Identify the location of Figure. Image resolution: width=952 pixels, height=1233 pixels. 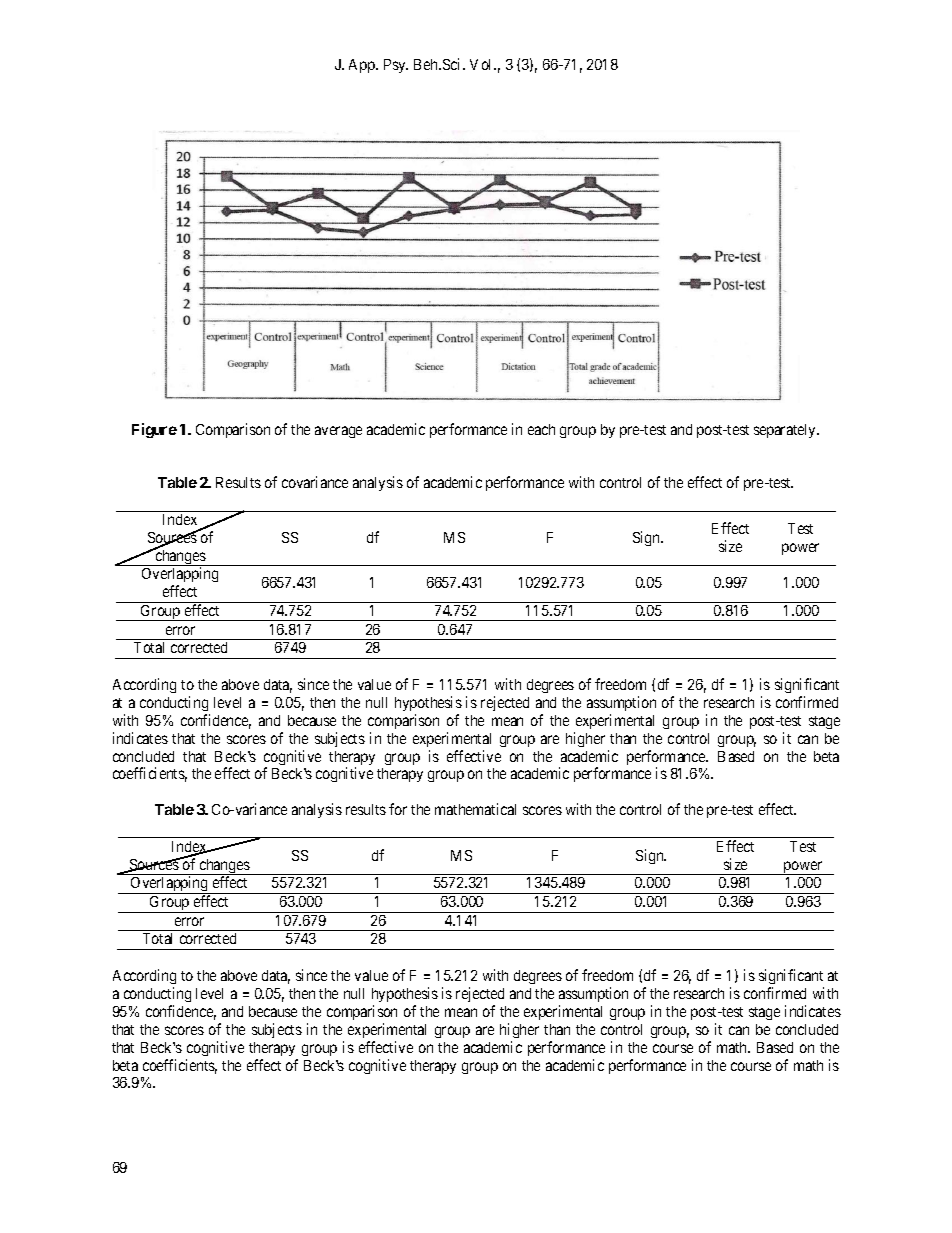
(154, 430).
